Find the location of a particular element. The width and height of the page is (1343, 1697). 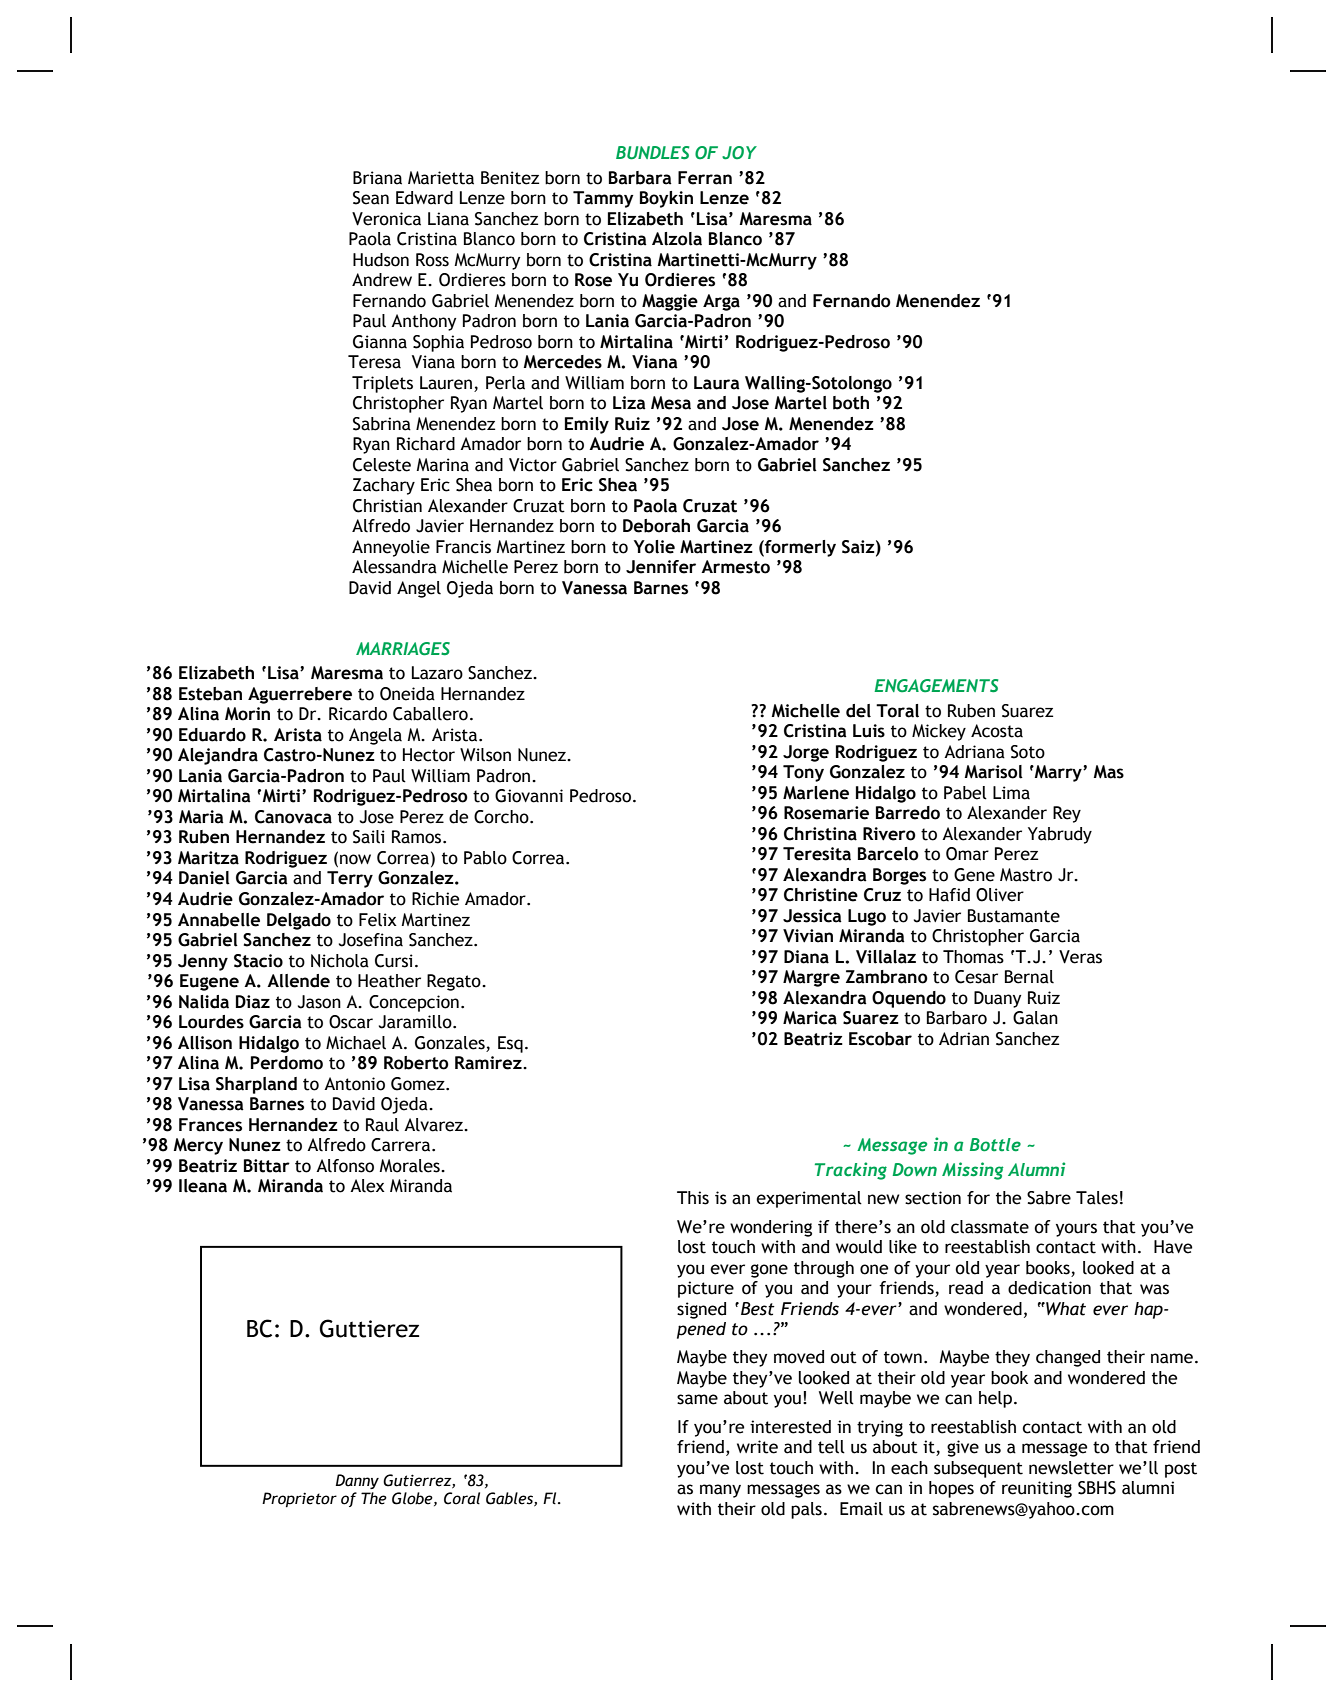

Boykin is located at coordinates (666, 199).
